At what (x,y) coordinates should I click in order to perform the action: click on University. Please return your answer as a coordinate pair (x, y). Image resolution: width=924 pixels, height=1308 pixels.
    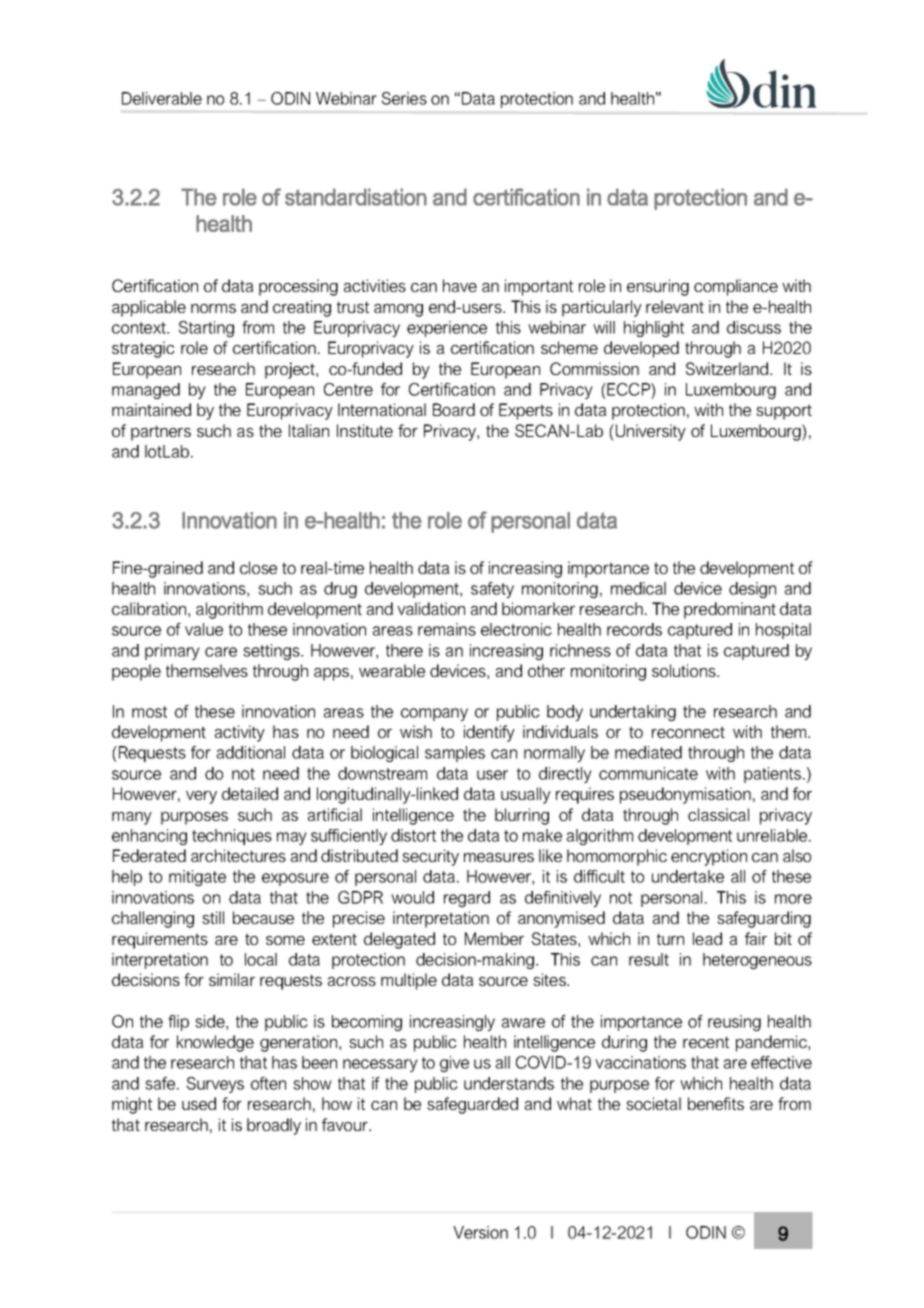
    Looking at the image, I should click on (649, 432).
